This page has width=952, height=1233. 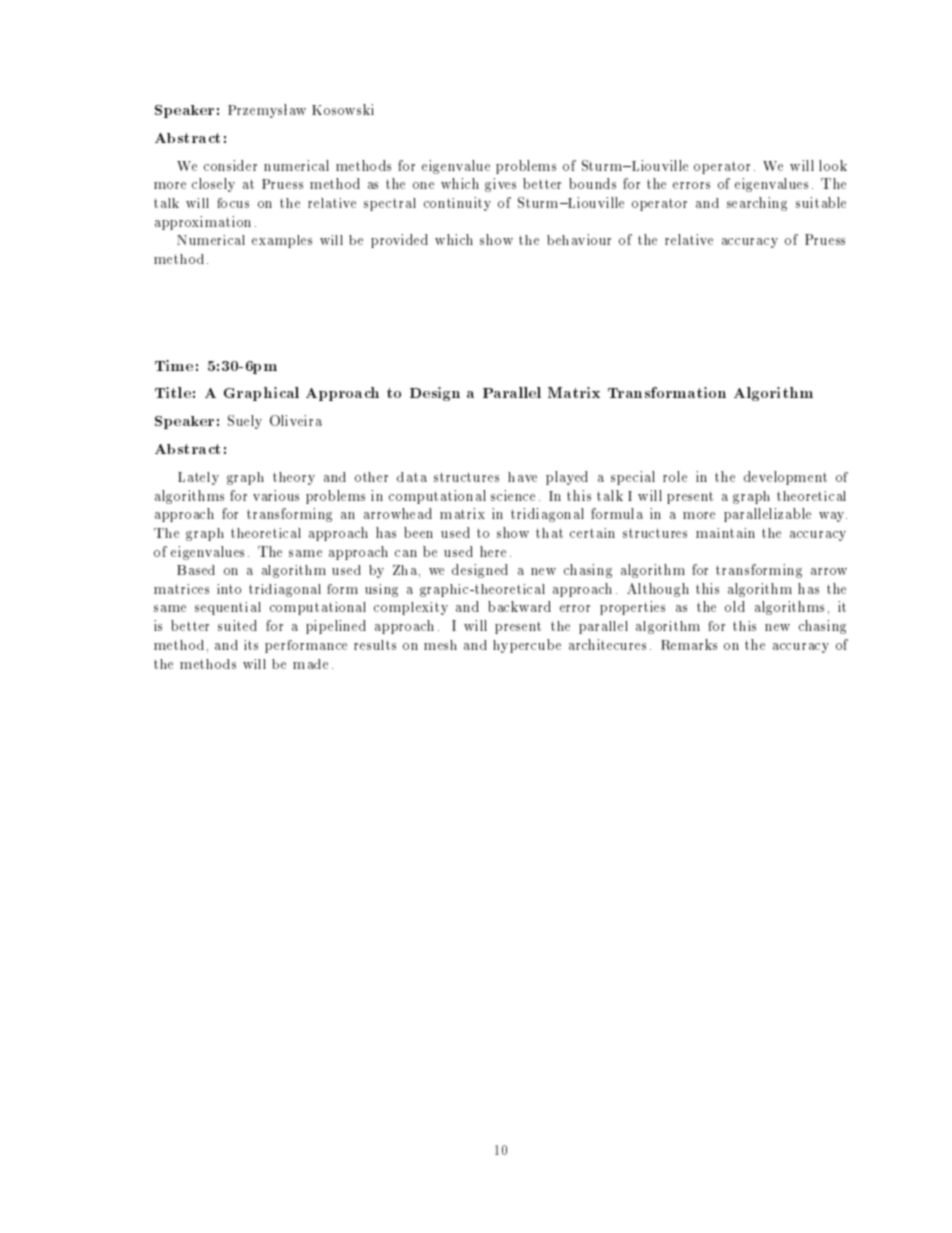 What do you see at coordinates (785, 478) in the page?
I see `development` at bounding box center [785, 478].
